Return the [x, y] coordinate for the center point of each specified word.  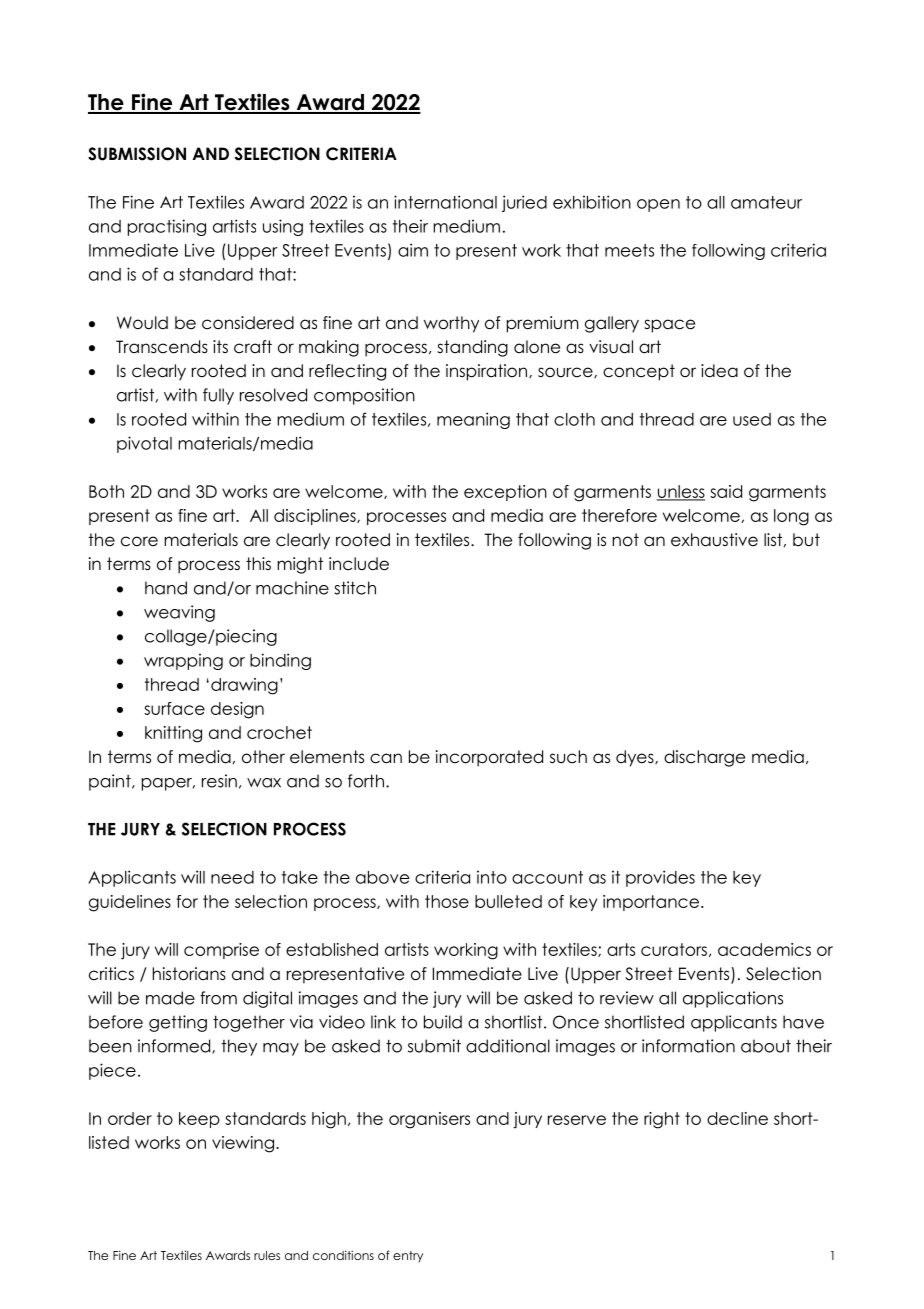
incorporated [489, 758]
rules [267, 1255]
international [445, 202]
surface [174, 708]
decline [737, 1118]
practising [167, 227]
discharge [704, 758]
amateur [766, 202]
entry [408, 1257]
